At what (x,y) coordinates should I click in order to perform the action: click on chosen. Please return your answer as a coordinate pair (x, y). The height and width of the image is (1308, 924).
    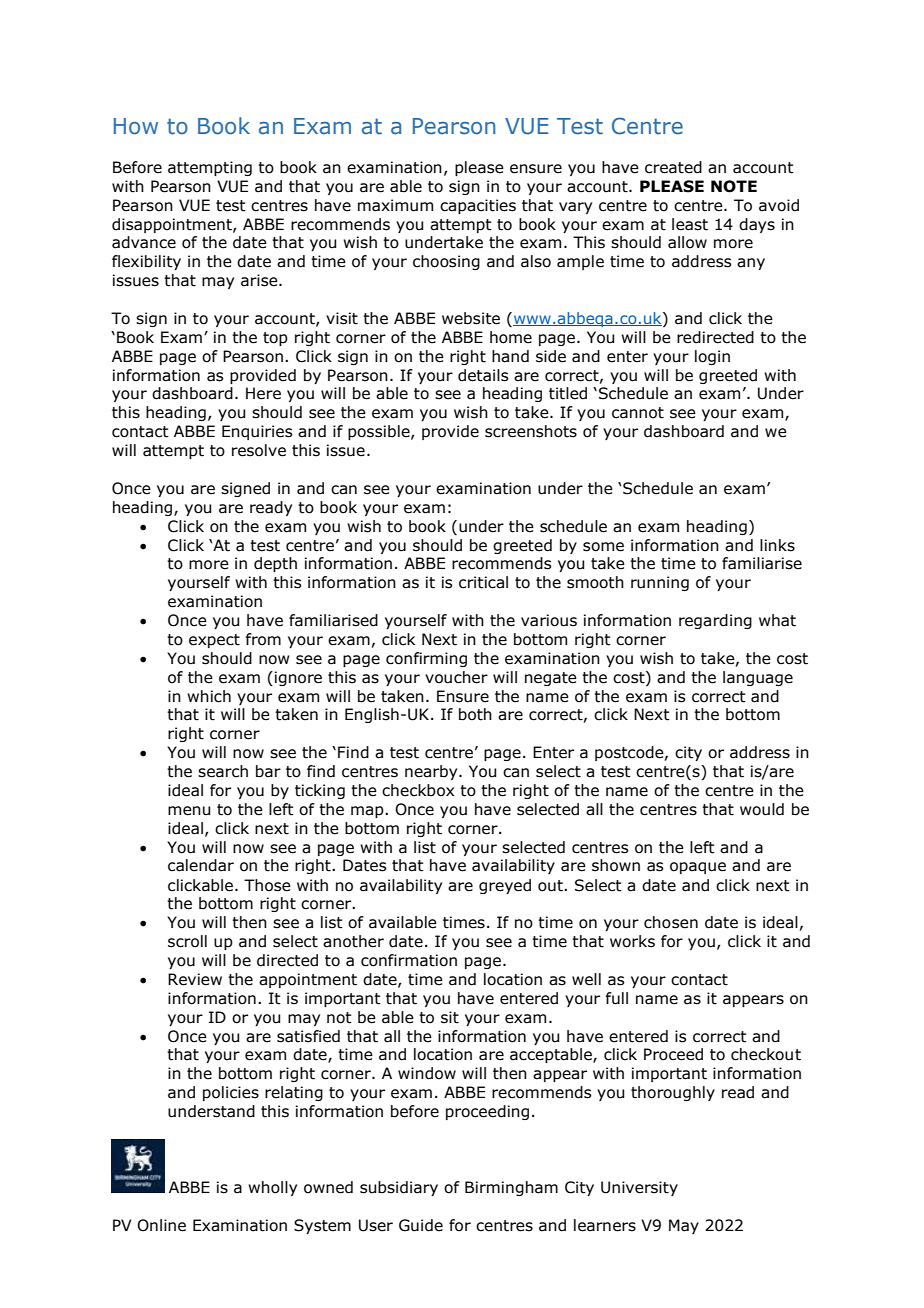
    Looking at the image, I should click on (671, 922).
